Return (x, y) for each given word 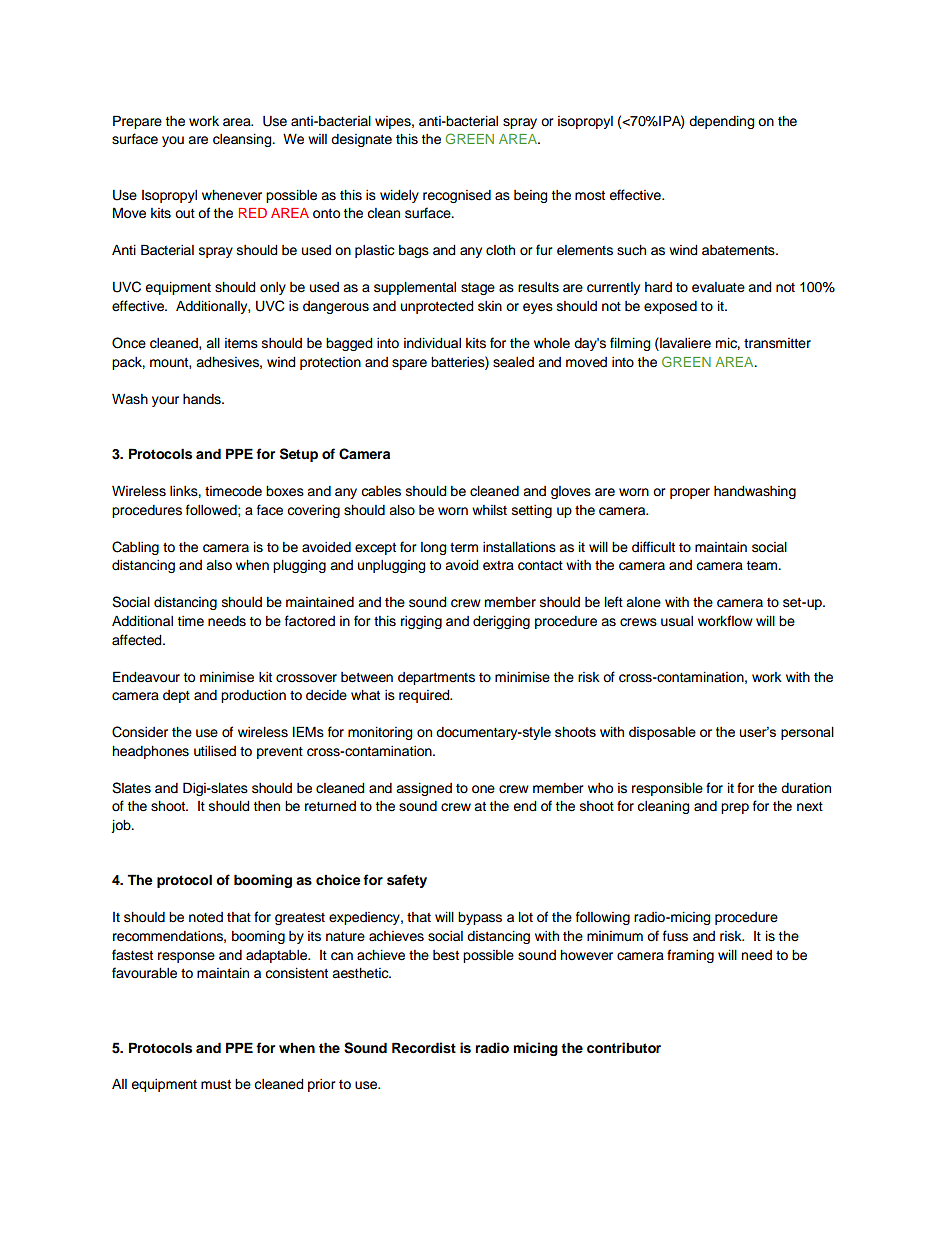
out (185, 214)
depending (722, 122)
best (446, 955)
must (216, 1084)
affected (138, 640)
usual (677, 621)
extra (498, 566)
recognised (457, 196)
